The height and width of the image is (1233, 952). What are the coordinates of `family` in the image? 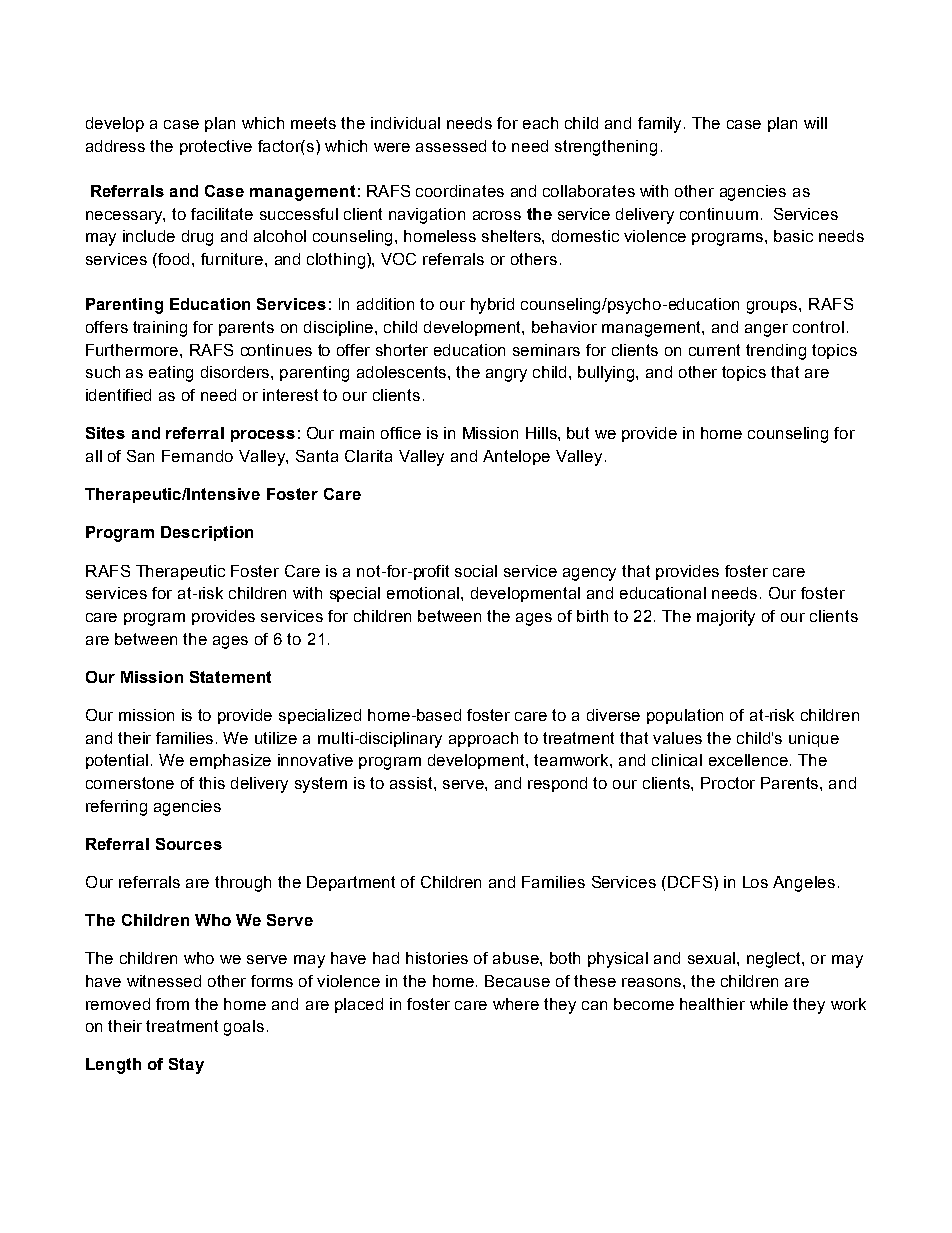 It's located at (661, 125).
